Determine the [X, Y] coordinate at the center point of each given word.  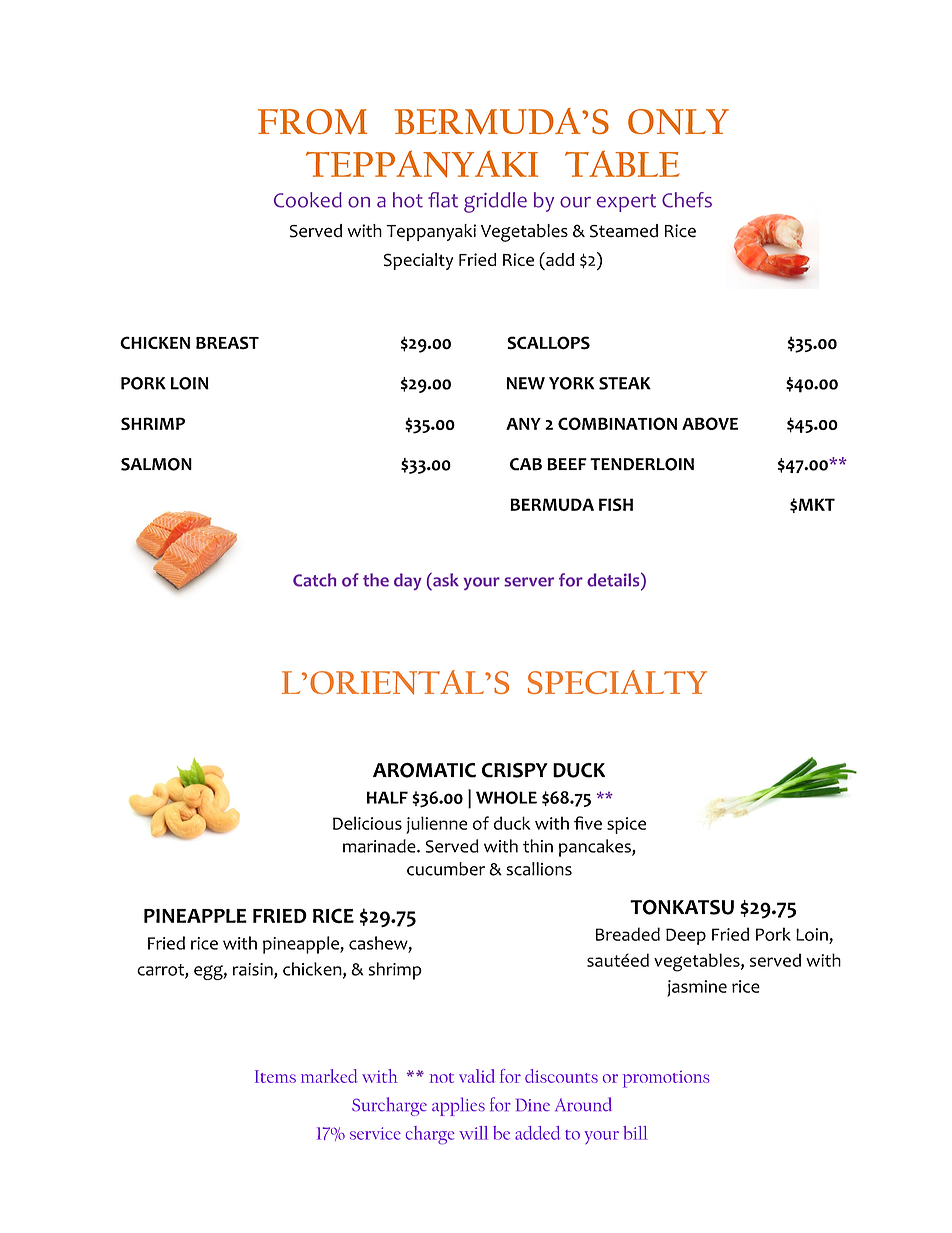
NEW [526, 383]
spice [626, 825]
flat [443, 200]
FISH [616, 504]
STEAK [625, 383]
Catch [314, 580]
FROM [312, 122]
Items [275, 1076]
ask [445, 580]
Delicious [367, 823]
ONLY [678, 122]
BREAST [227, 343]
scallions [539, 869]
